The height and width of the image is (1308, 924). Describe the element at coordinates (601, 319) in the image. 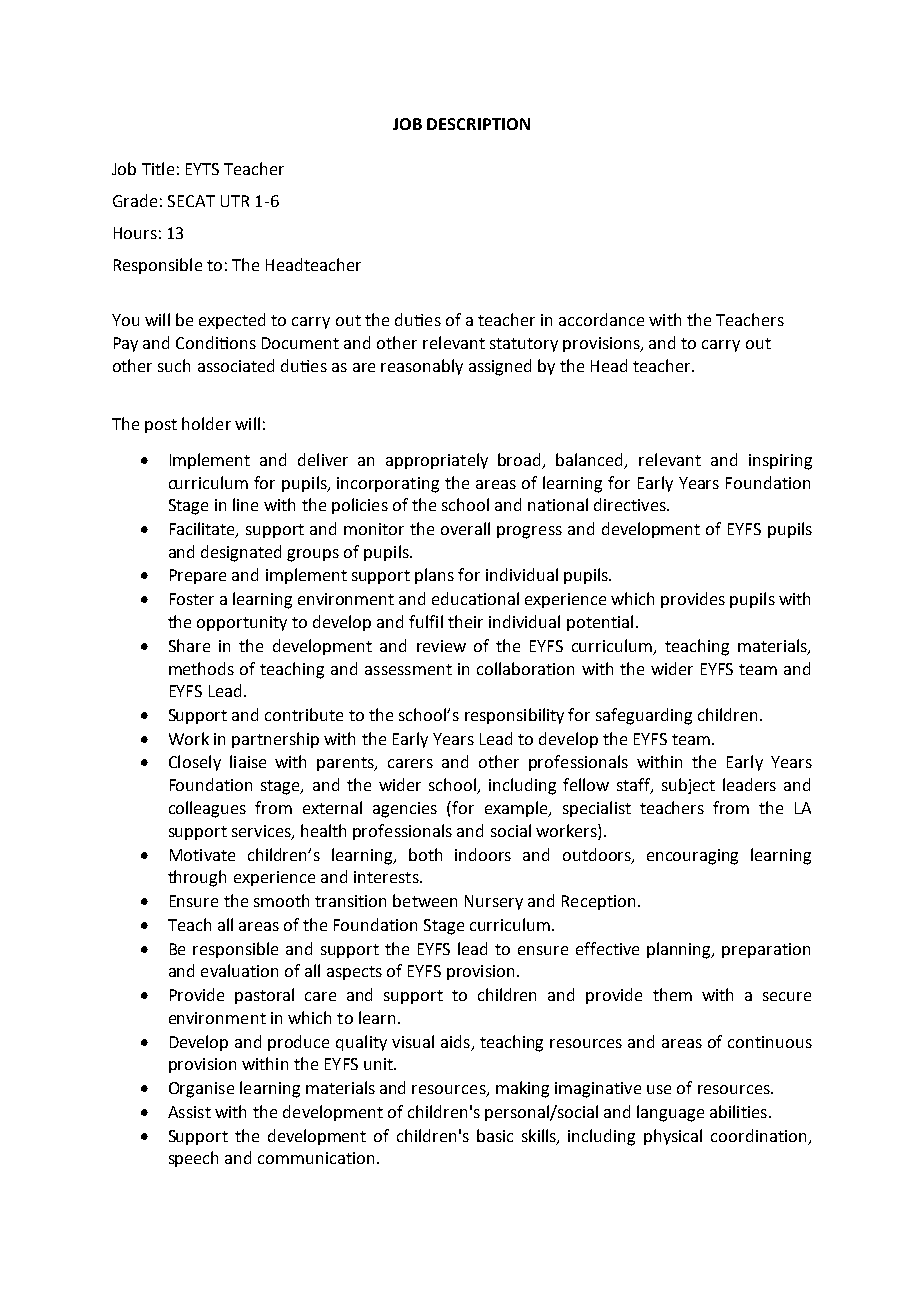

I see `accordance` at that location.
